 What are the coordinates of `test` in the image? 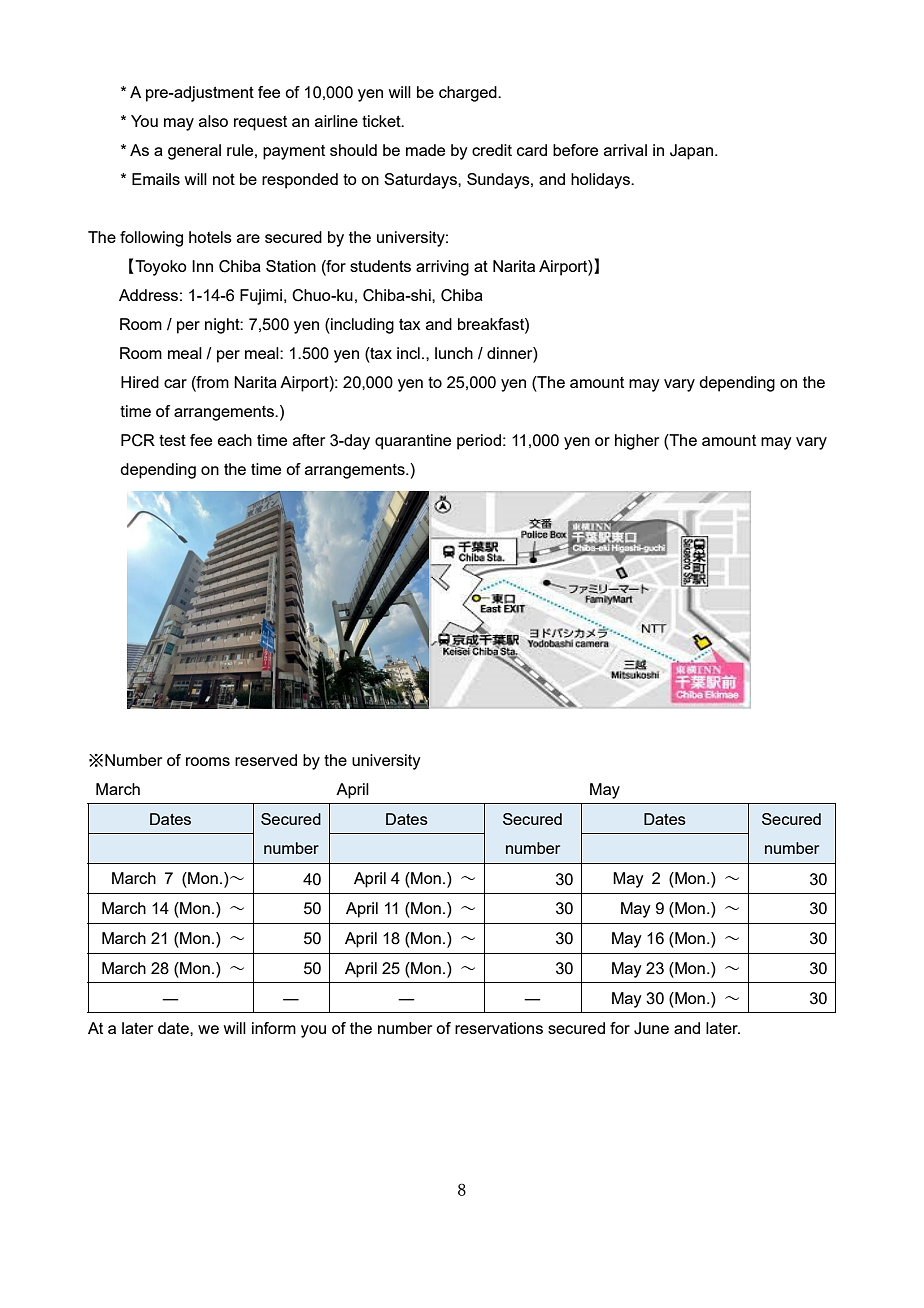 It's located at (172, 440).
